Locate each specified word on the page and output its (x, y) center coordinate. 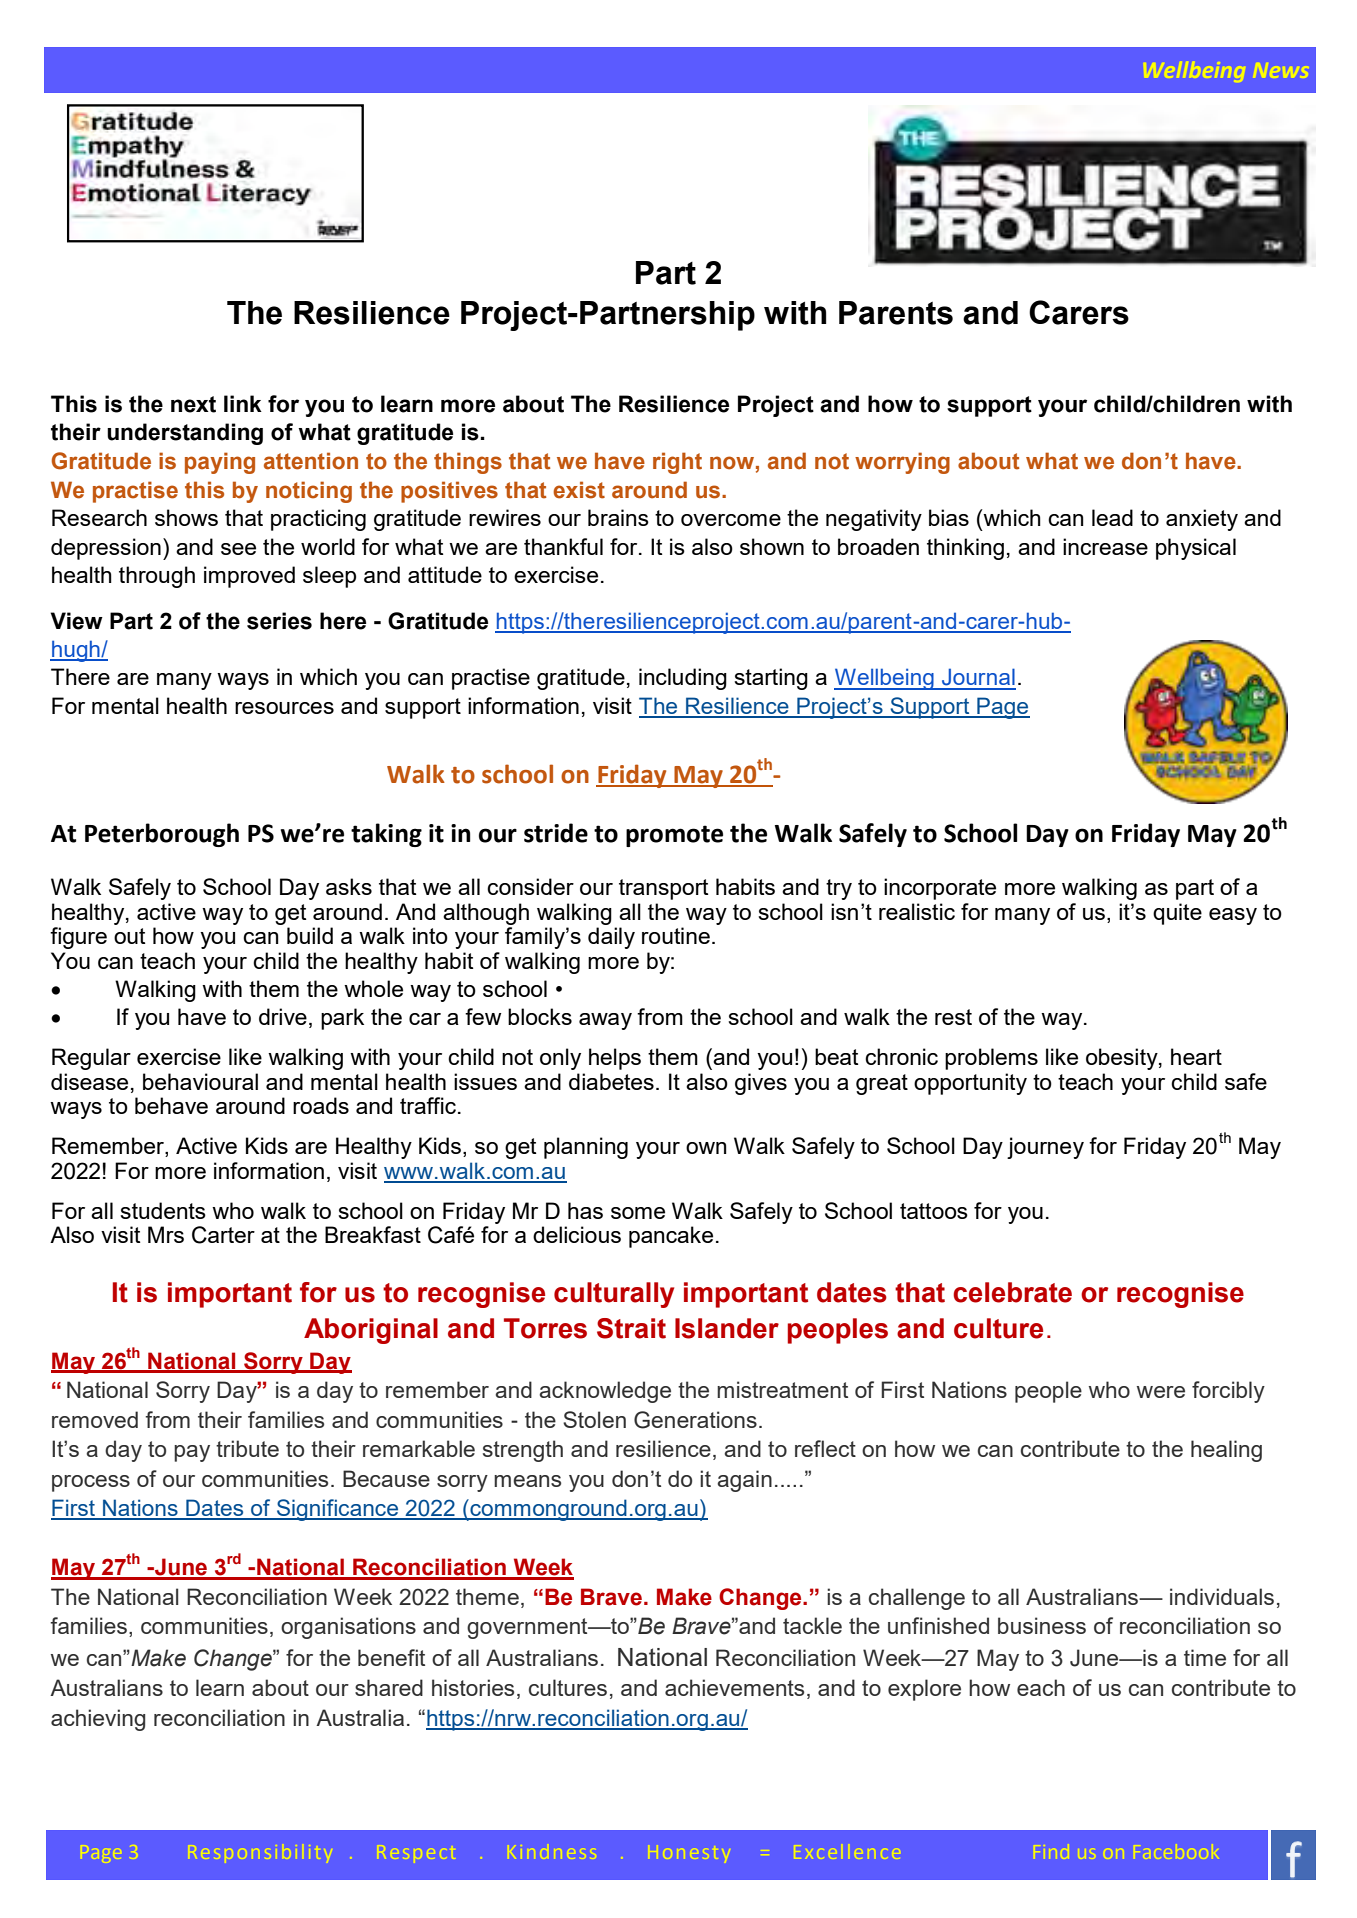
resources (284, 708)
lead (1112, 517)
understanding (185, 434)
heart (1196, 1056)
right (677, 463)
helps (615, 1059)
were (1161, 1392)
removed (95, 1419)
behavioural (200, 1081)
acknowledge (605, 1392)
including (683, 679)
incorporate (940, 889)
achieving (98, 1720)
